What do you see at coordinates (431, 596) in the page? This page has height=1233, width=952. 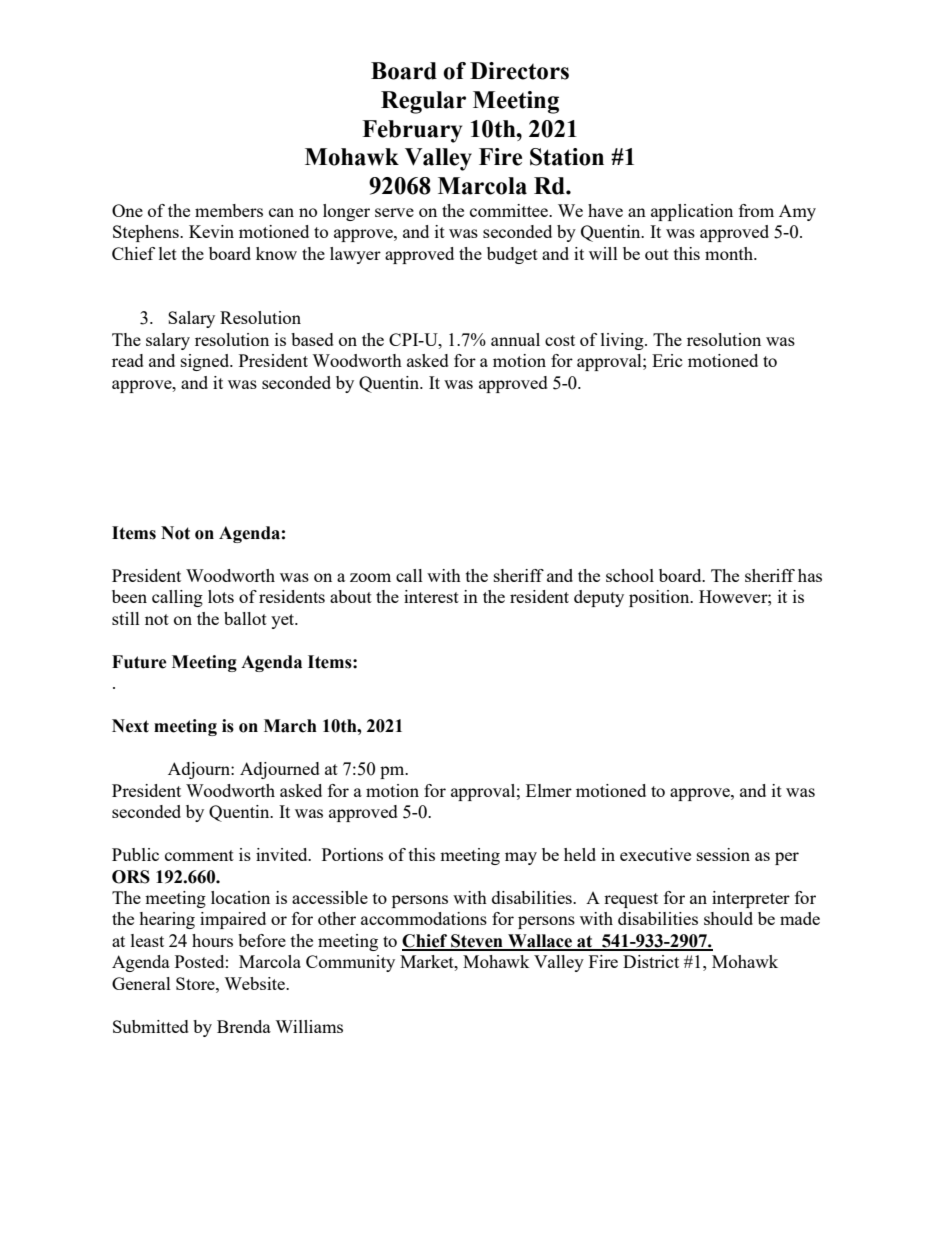 I see `interest` at bounding box center [431, 596].
